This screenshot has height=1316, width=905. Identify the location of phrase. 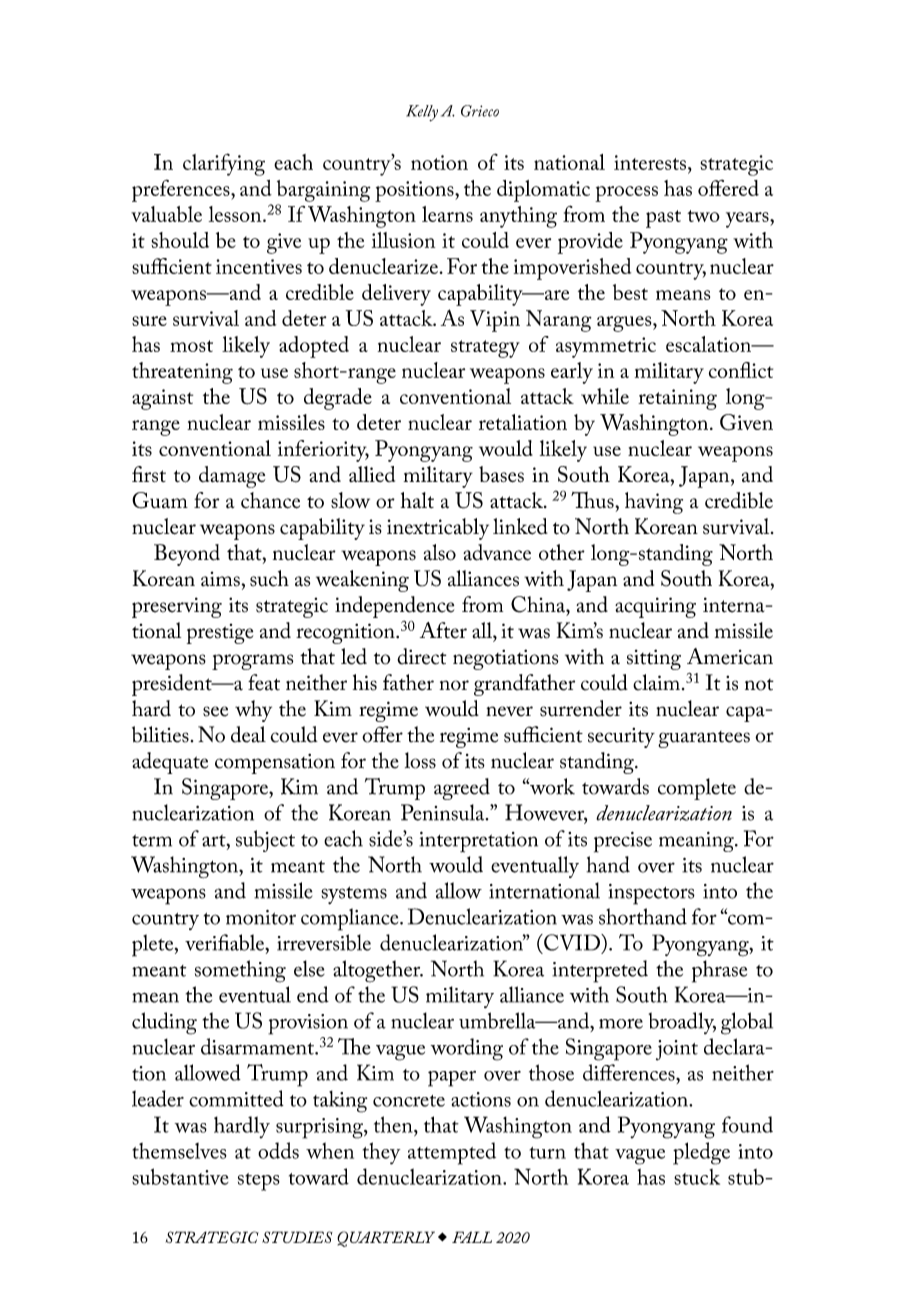
(719, 971).
